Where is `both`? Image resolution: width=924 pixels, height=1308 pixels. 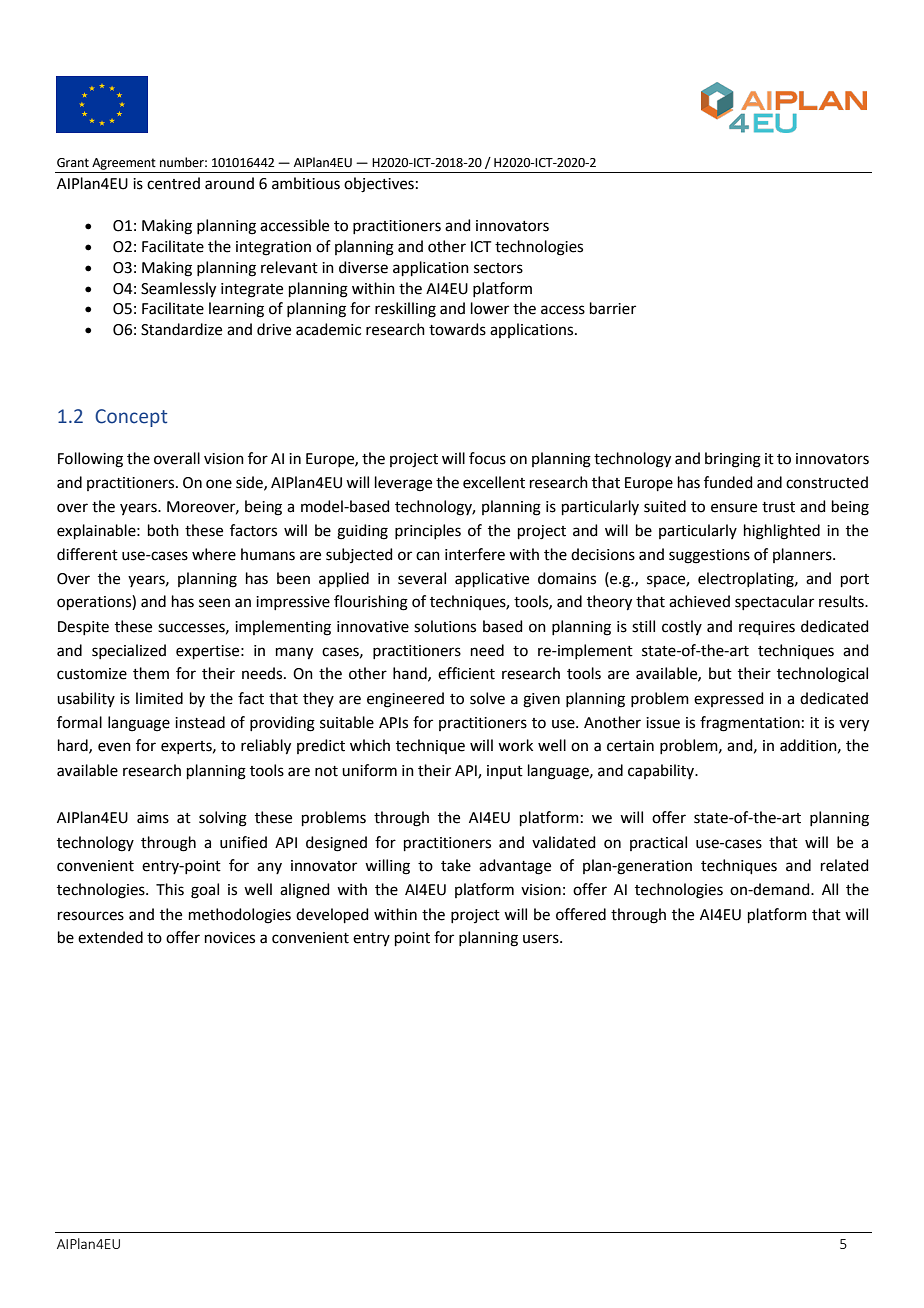
both is located at coordinates (163, 530).
